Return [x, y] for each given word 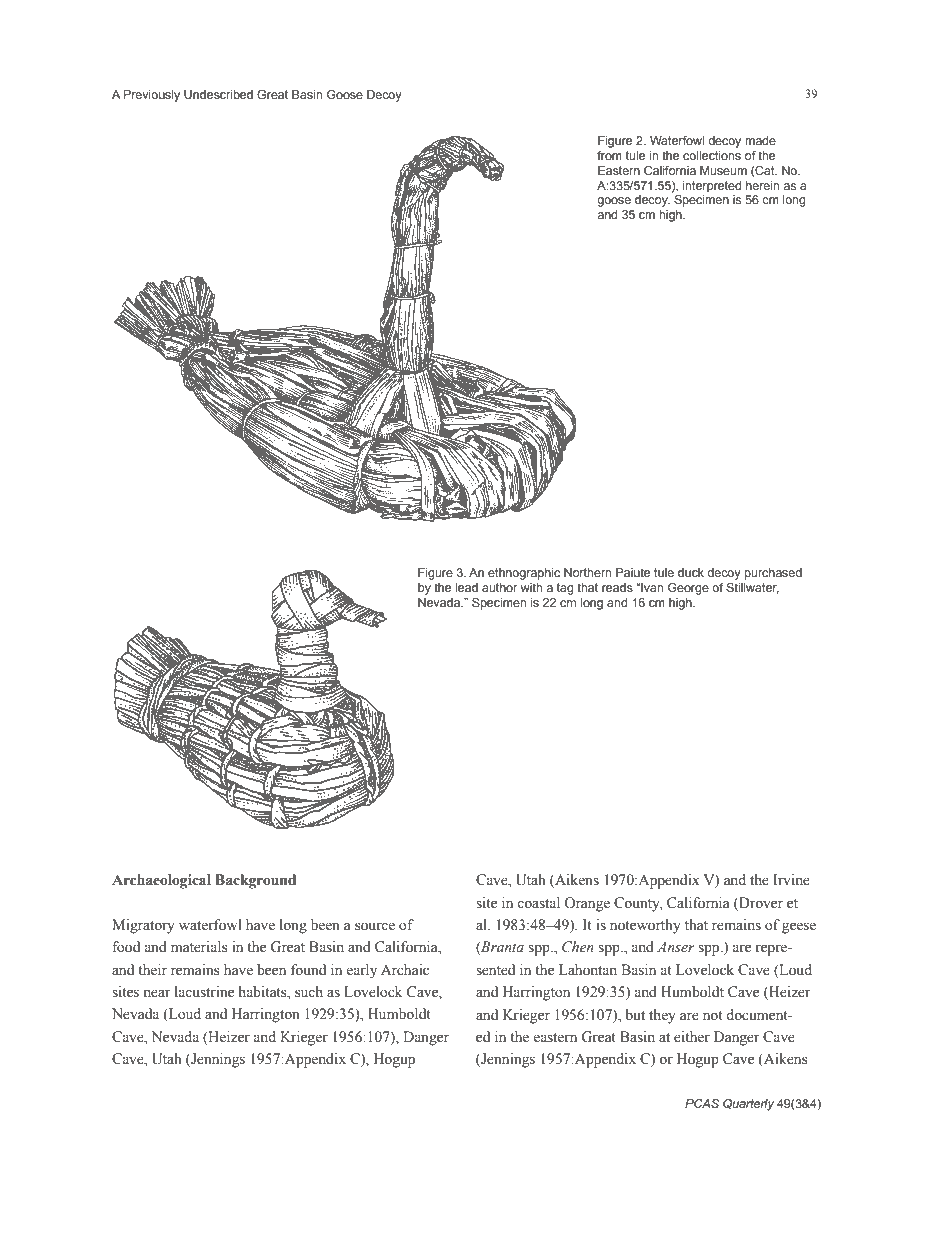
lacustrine [204, 992]
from [609, 155]
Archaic [405, 970]
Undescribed [218, 94]
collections [712, 155]
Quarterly [748, 1105]
